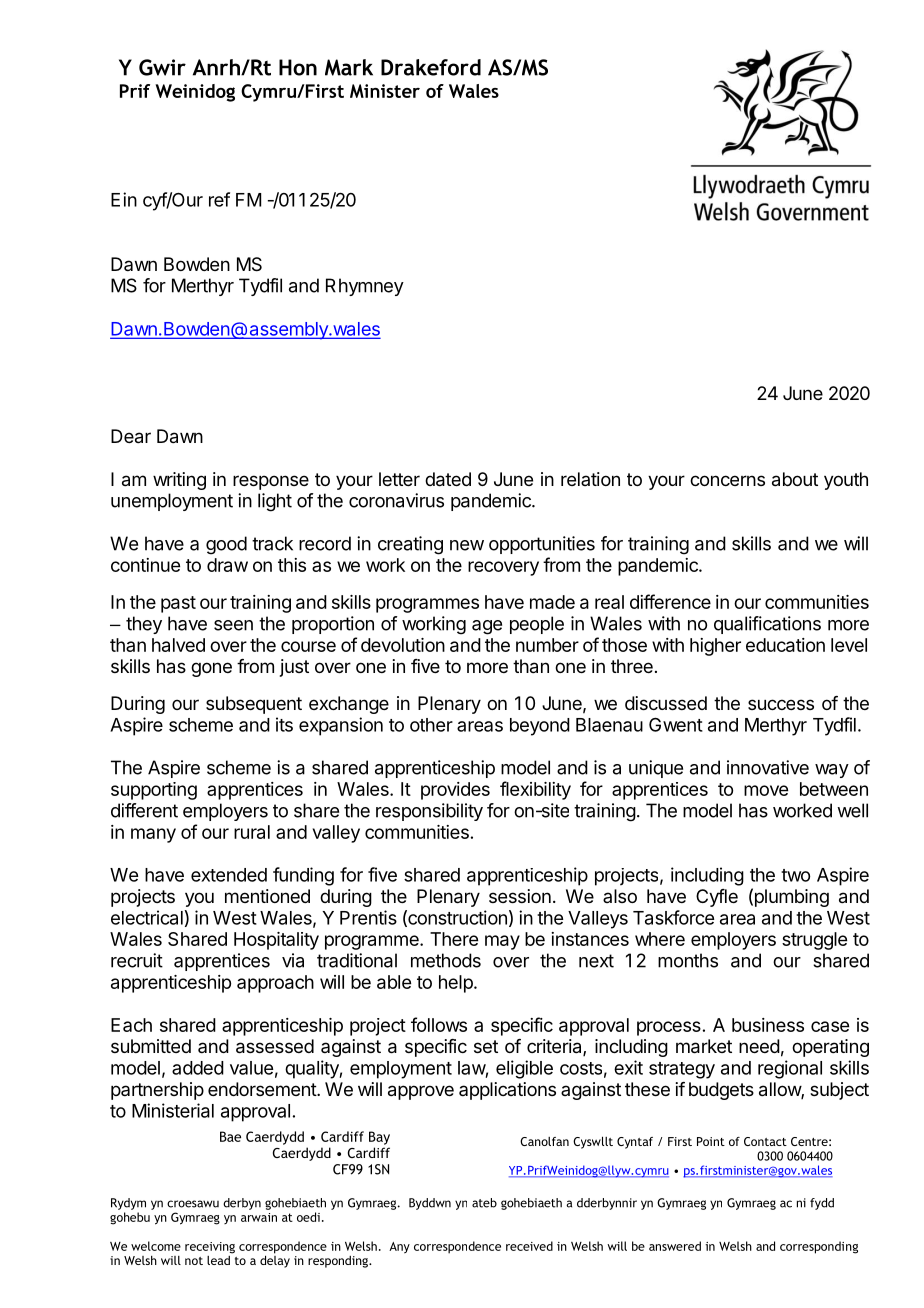  What do you see at coordinates (814, 941) in the screenshot?
I see `struggle` at bounding box center [814, 941].
